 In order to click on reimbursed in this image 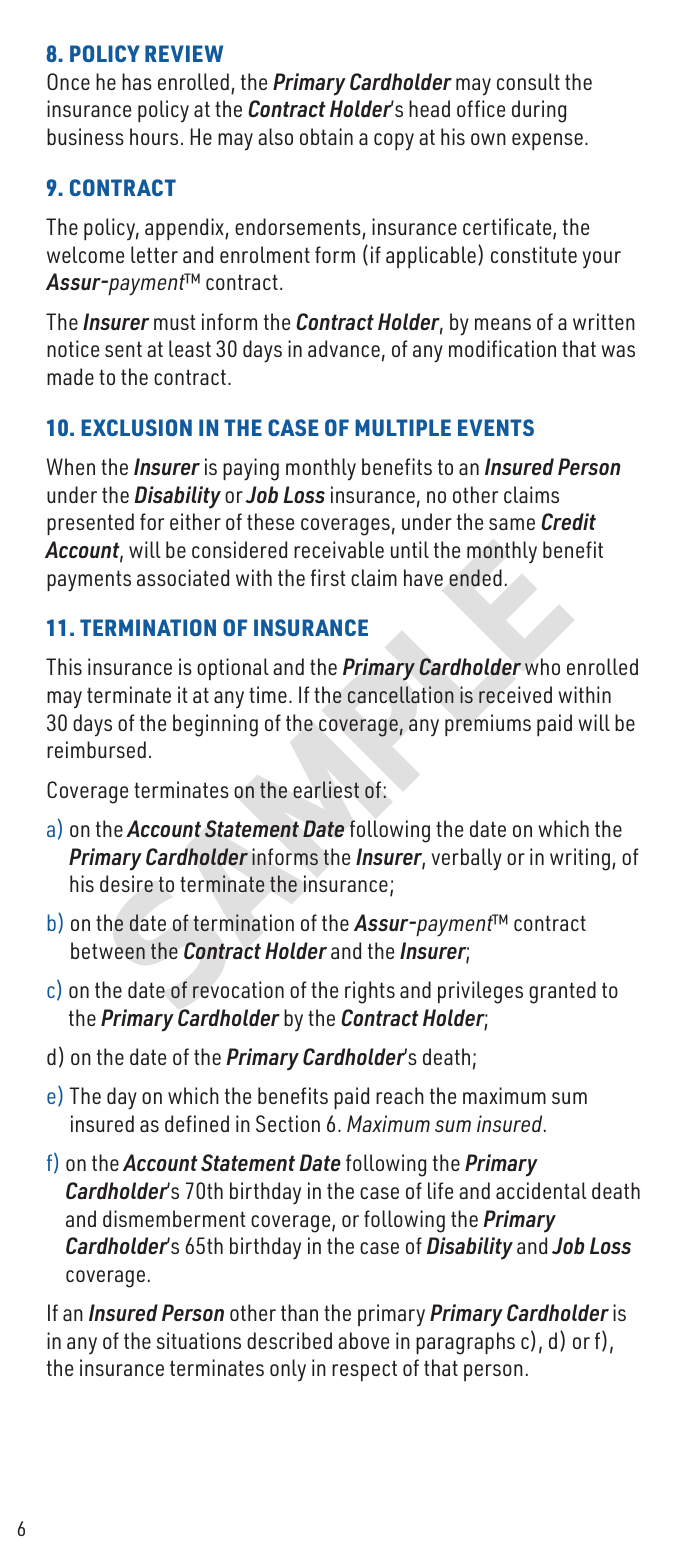, I will do `click(96, 749)`.
